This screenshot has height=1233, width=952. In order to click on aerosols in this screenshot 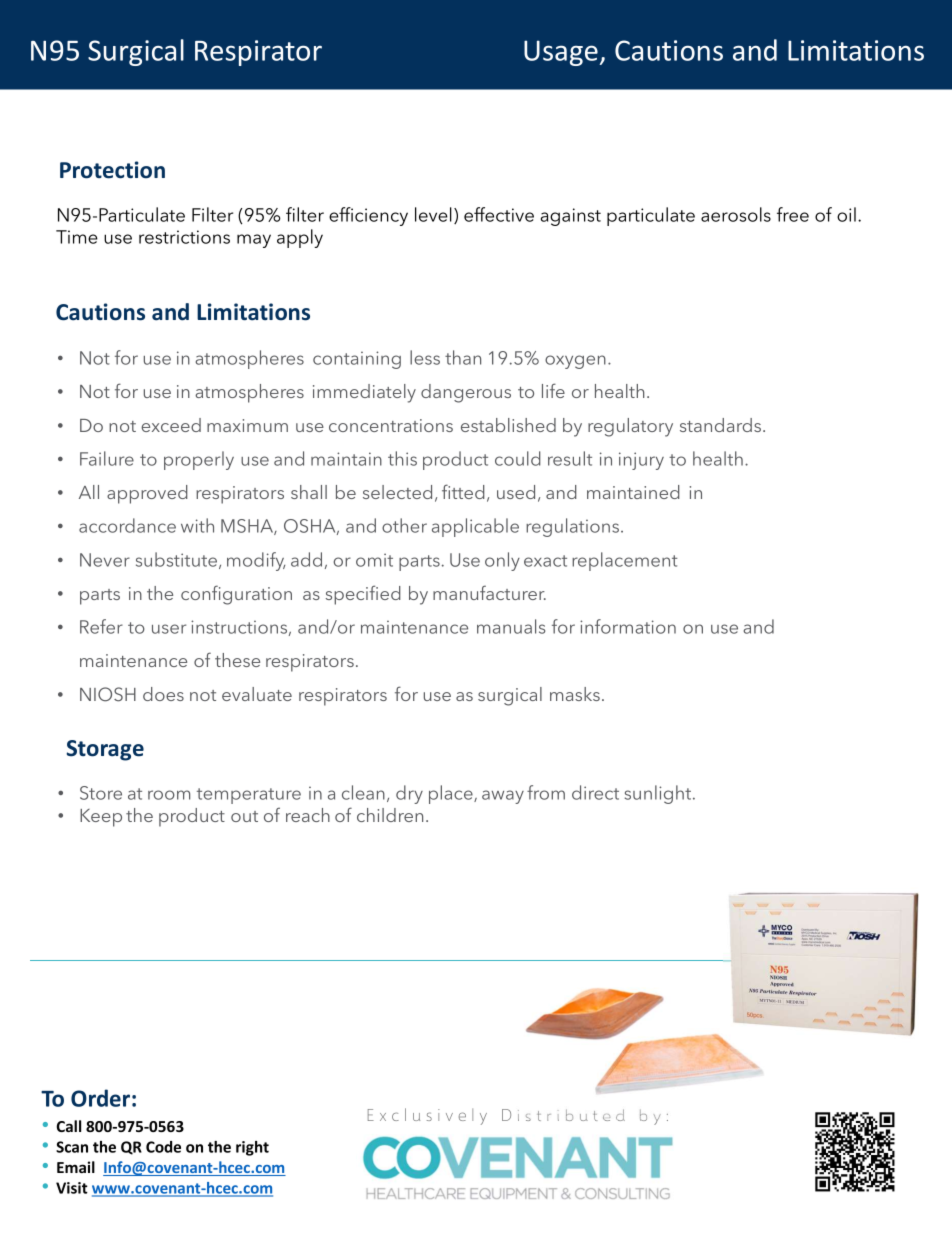, I will do `click(736, 214)`.
